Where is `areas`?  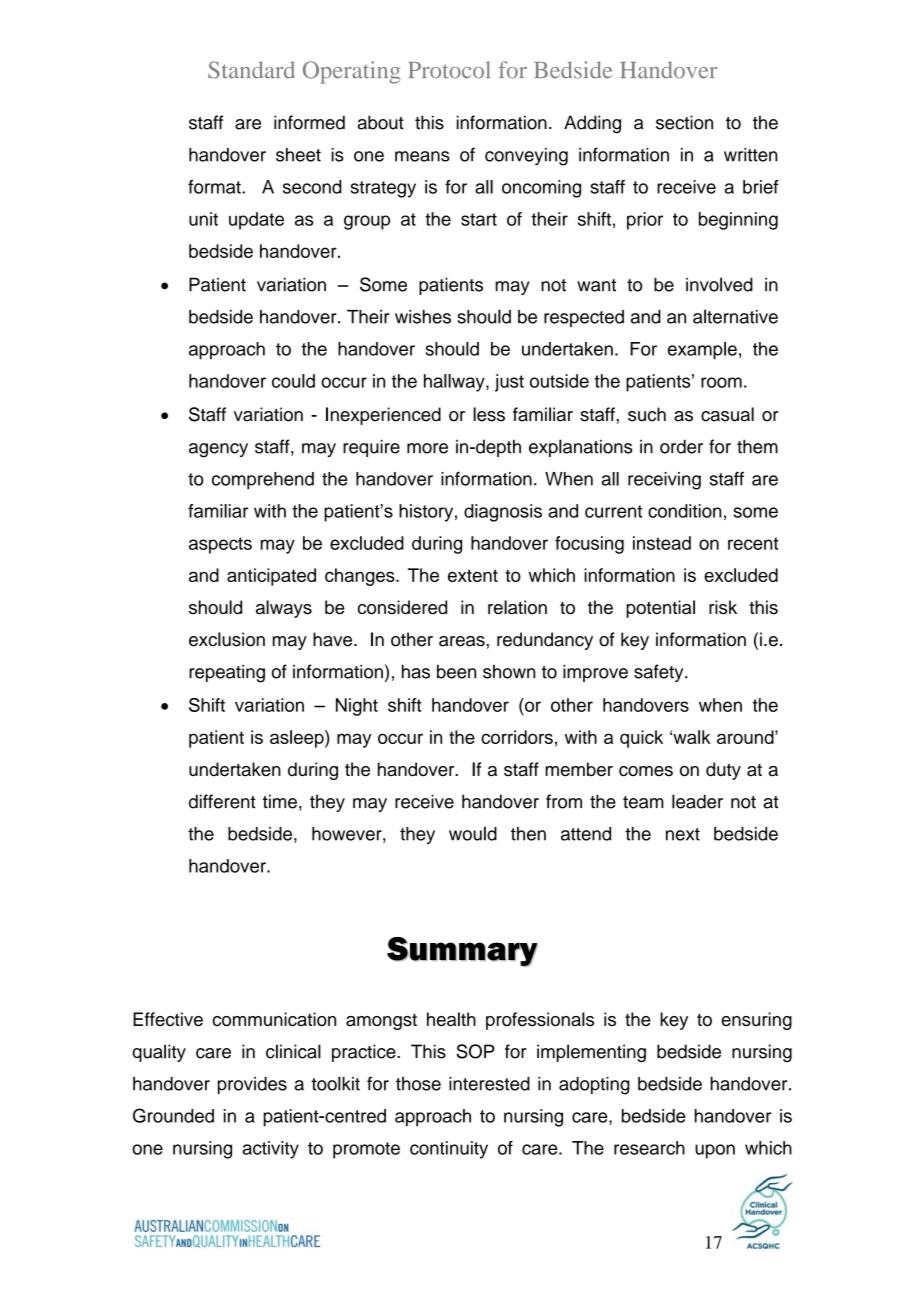
areas is located at coordinates (462, 641).
